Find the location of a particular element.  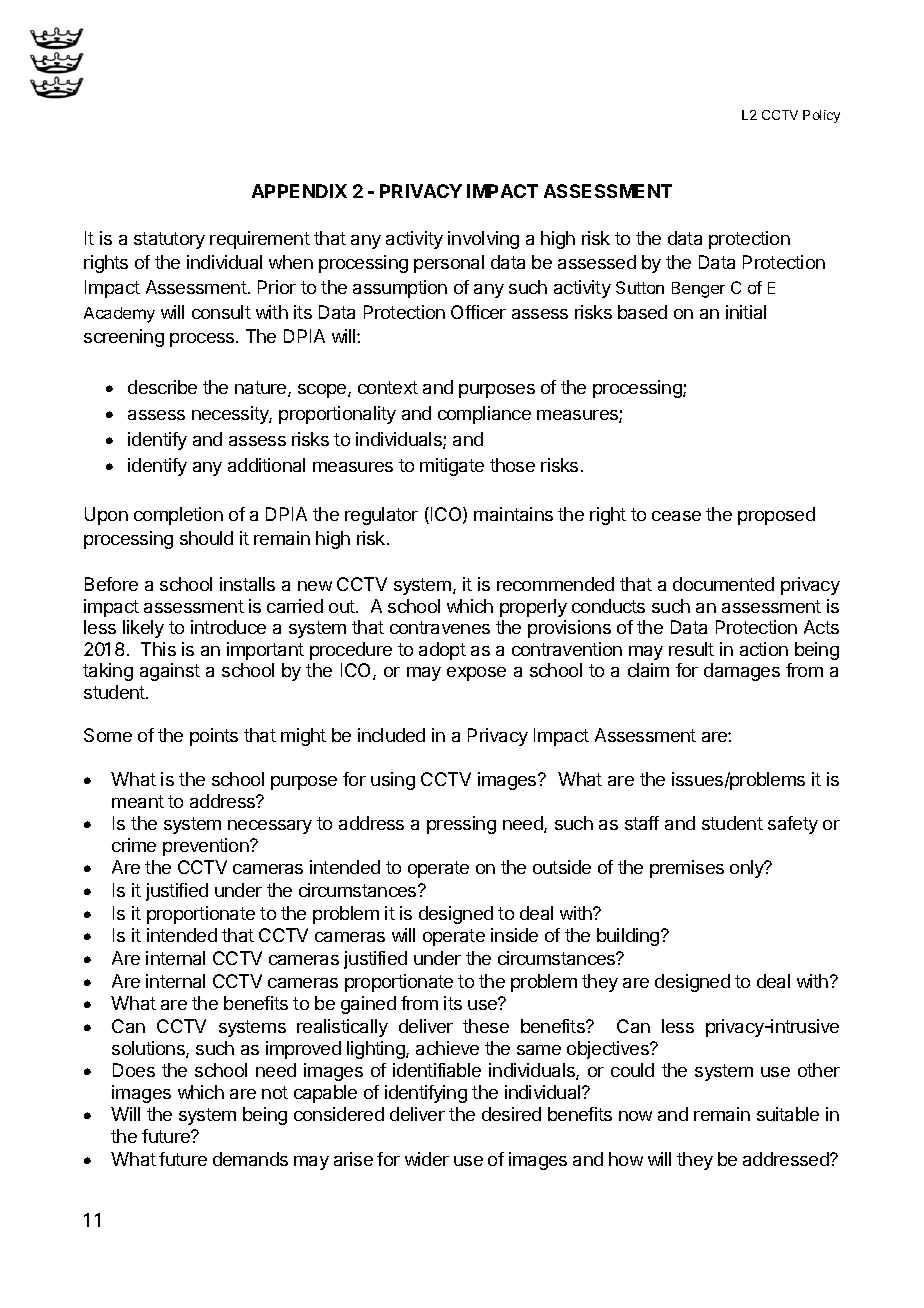

pressing is located at coordinates (461, 825).
